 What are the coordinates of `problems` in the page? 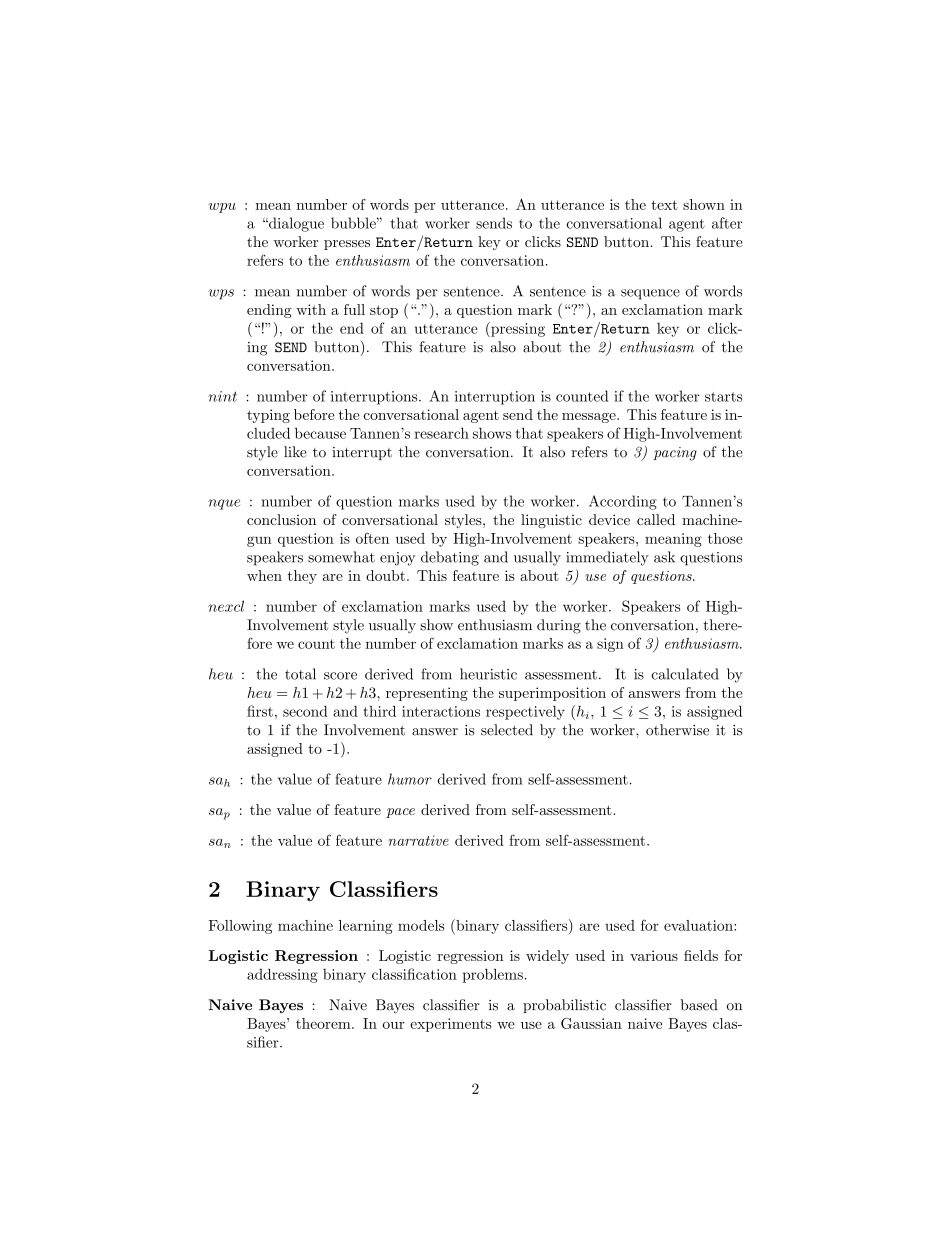 It's located at (492, 975).
